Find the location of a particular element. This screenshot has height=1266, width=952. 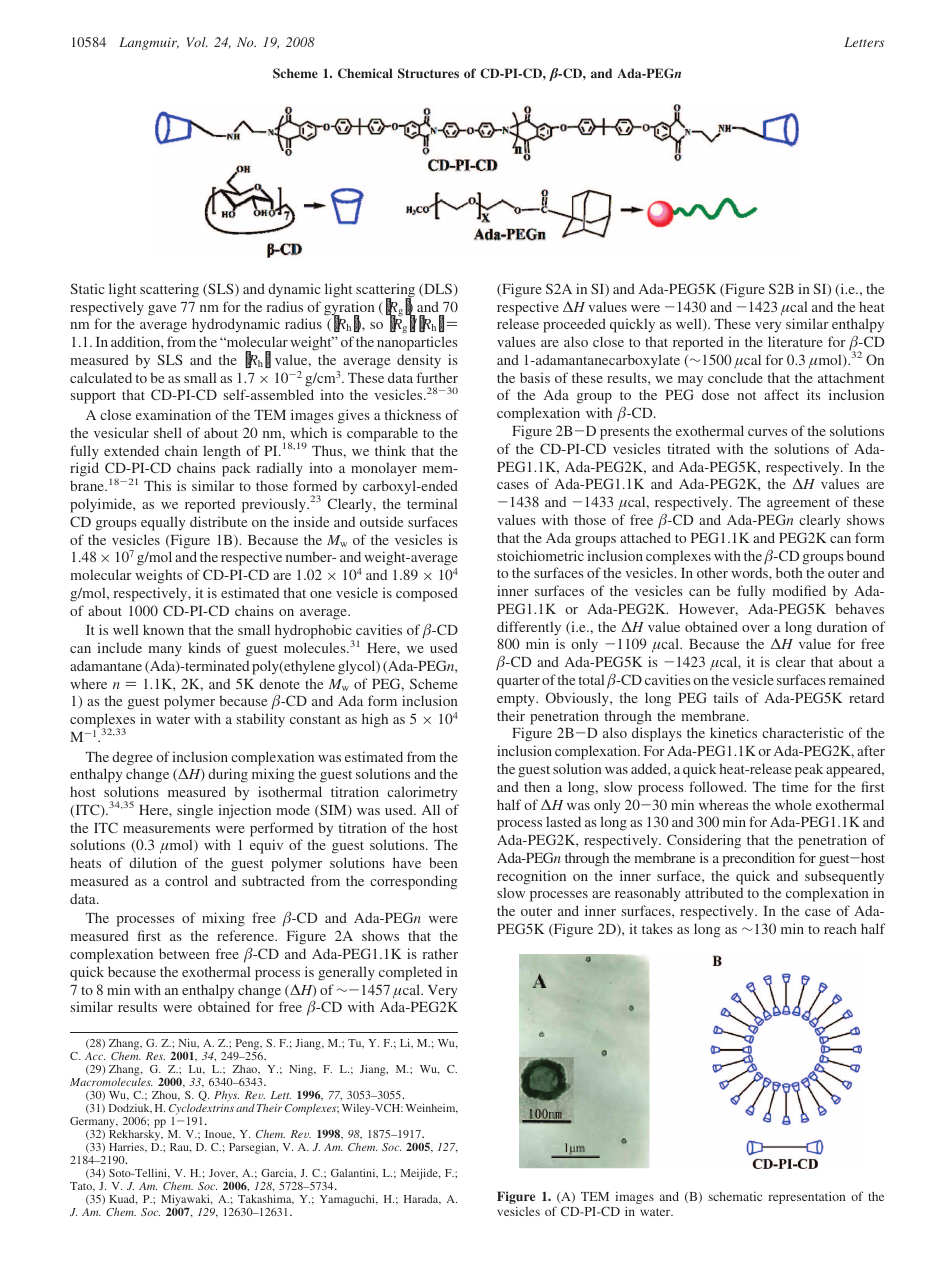

Structures is located at coordinates (428, 73).
